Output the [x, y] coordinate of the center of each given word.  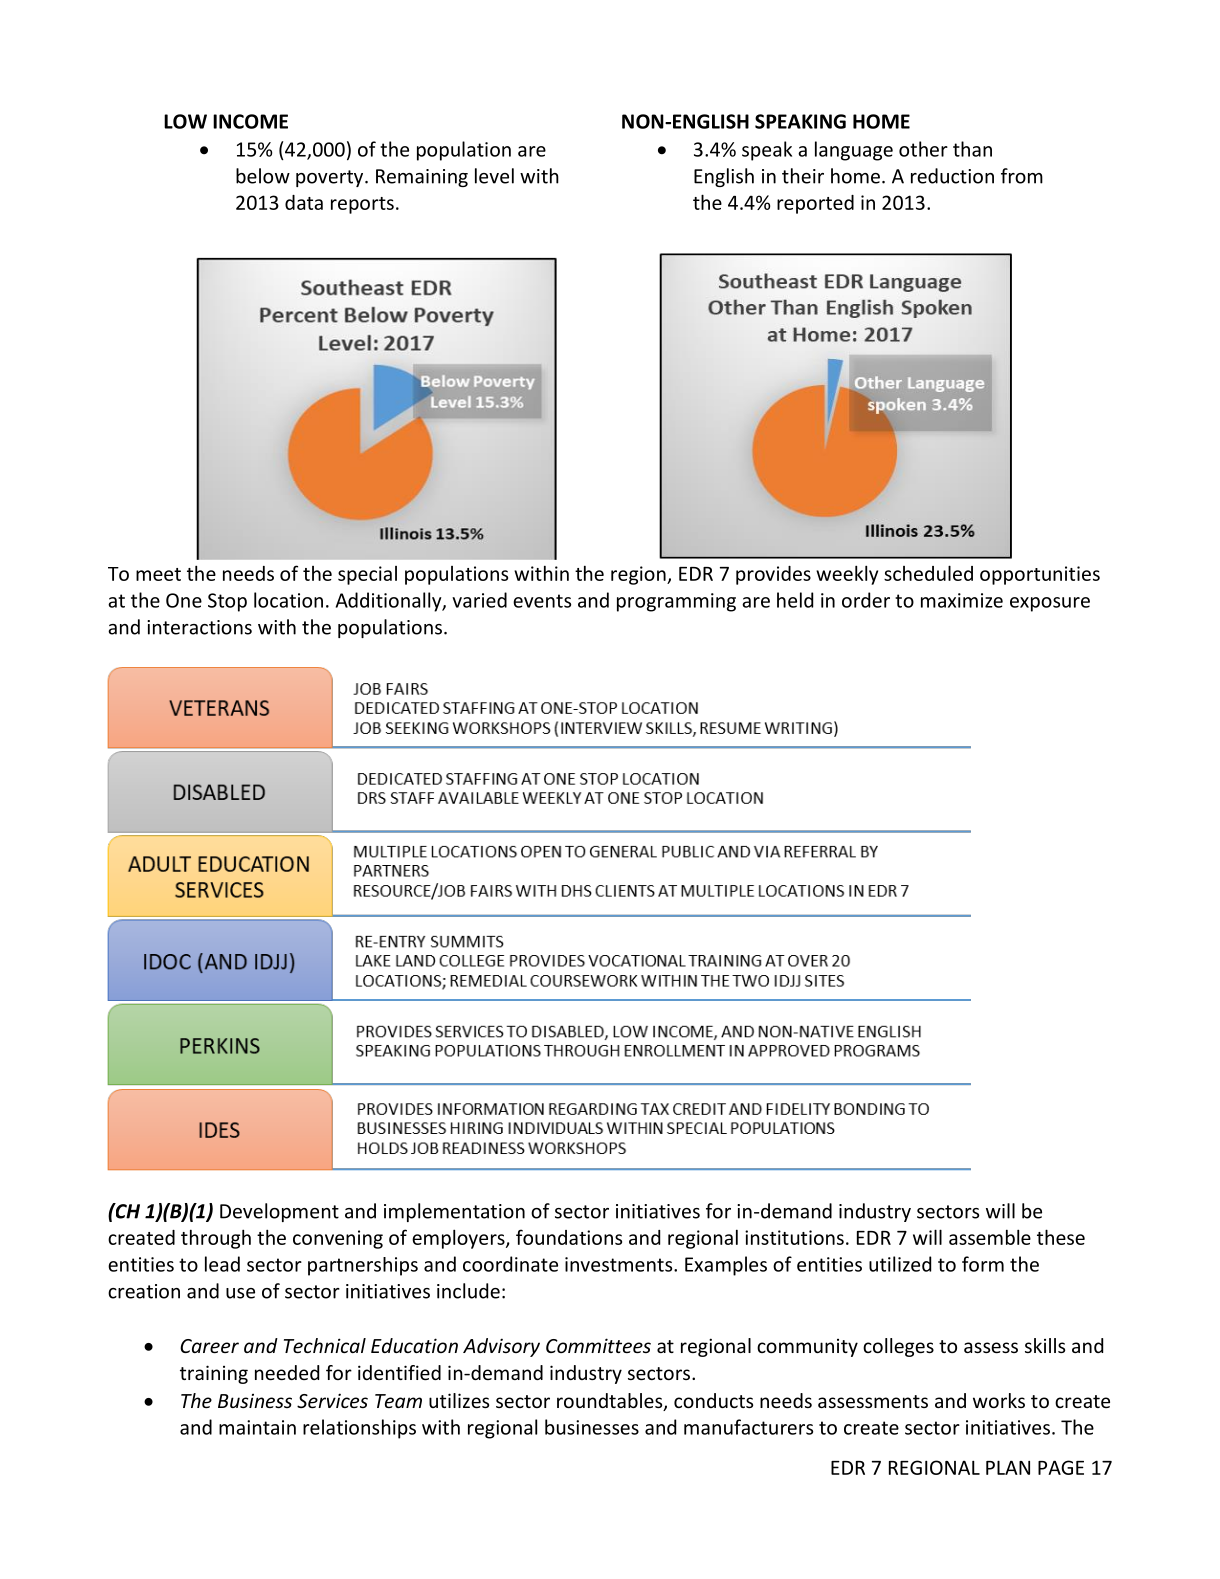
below [263, 176]
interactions [199, 627]
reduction [952, 176]
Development [279, 1212]
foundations [569, 1237]
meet [158, 574]
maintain [257, 1427]
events [542, 601]
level [494, 176]
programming [676, 602]
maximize [962, 600]
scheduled [928, 573]
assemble [990, 1237]
